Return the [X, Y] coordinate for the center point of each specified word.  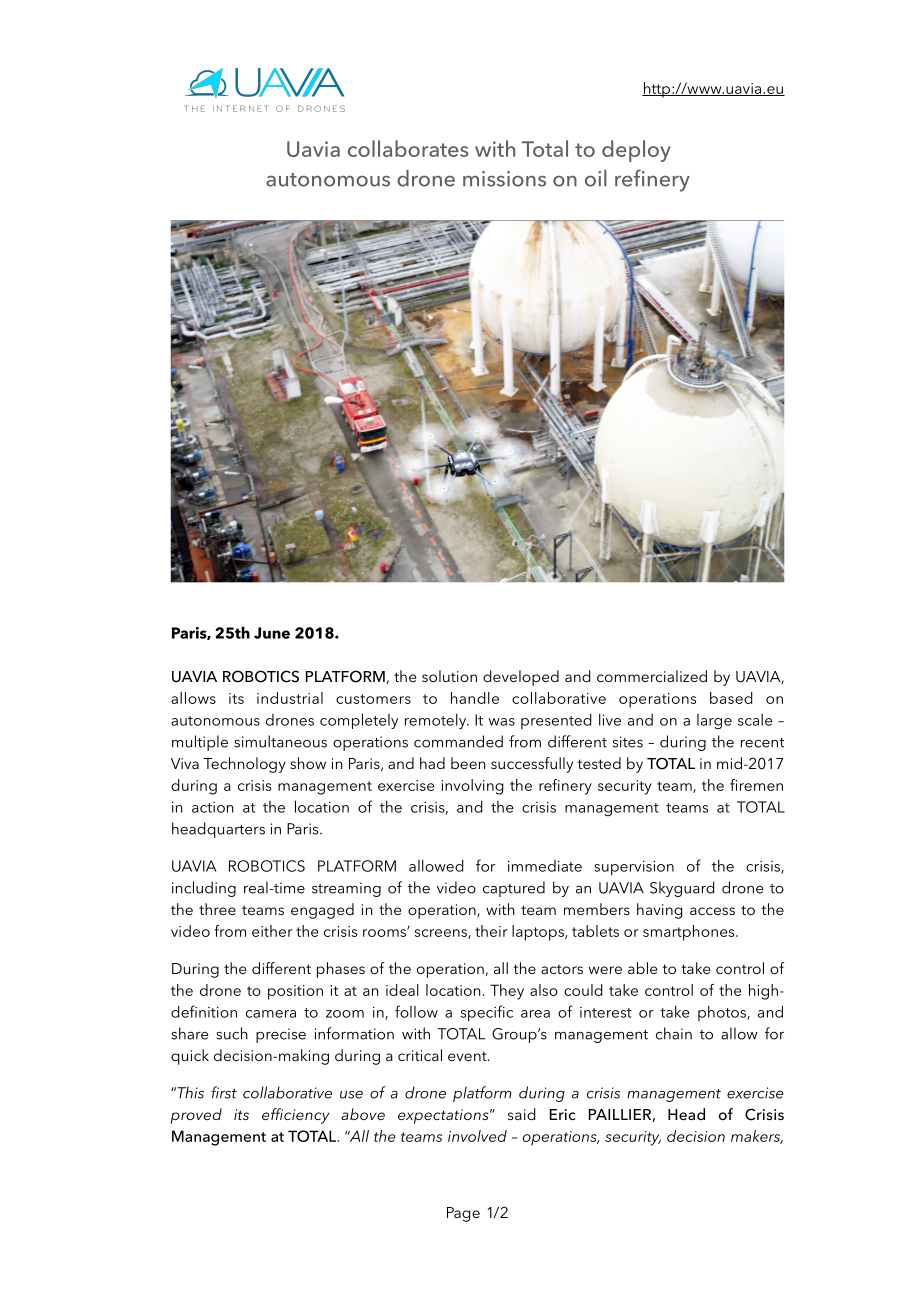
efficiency [296, 1116]
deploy [636, 151]
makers [757, 1137]
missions [504, 179]
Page [463, 1214]
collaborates [408, 148]
